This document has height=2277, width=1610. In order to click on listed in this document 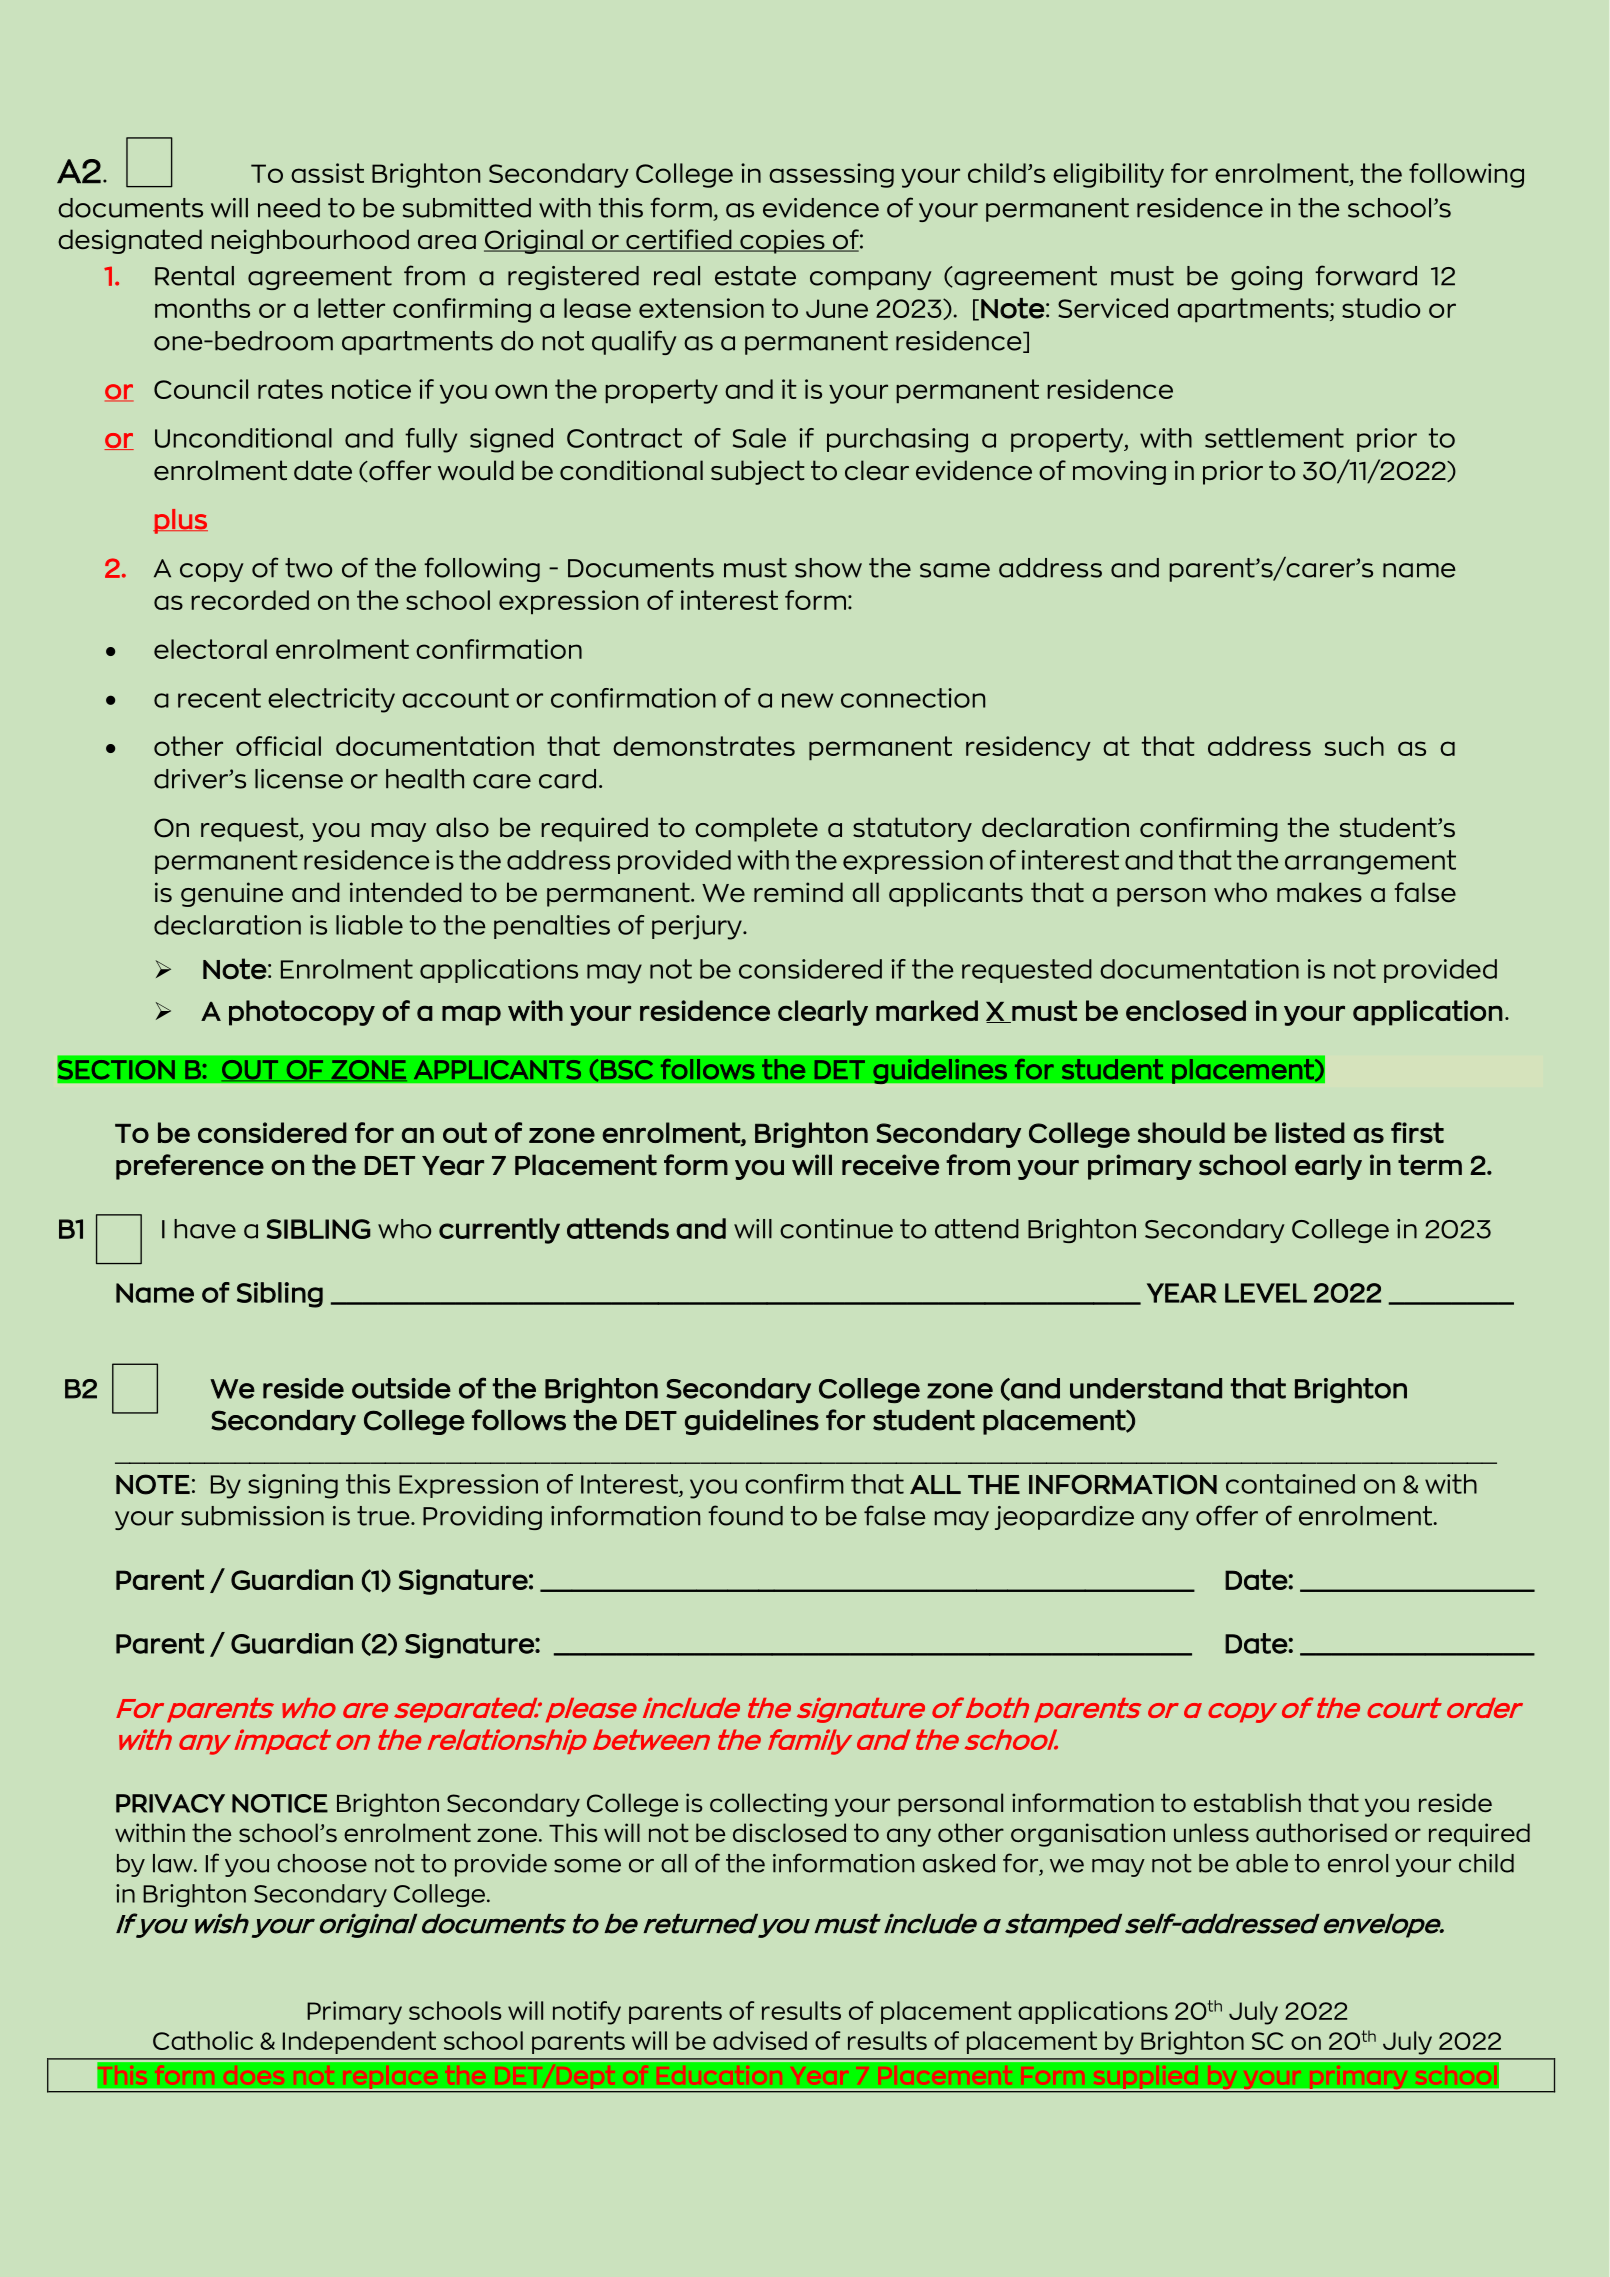, I will do `click(1310, 1132)`.
